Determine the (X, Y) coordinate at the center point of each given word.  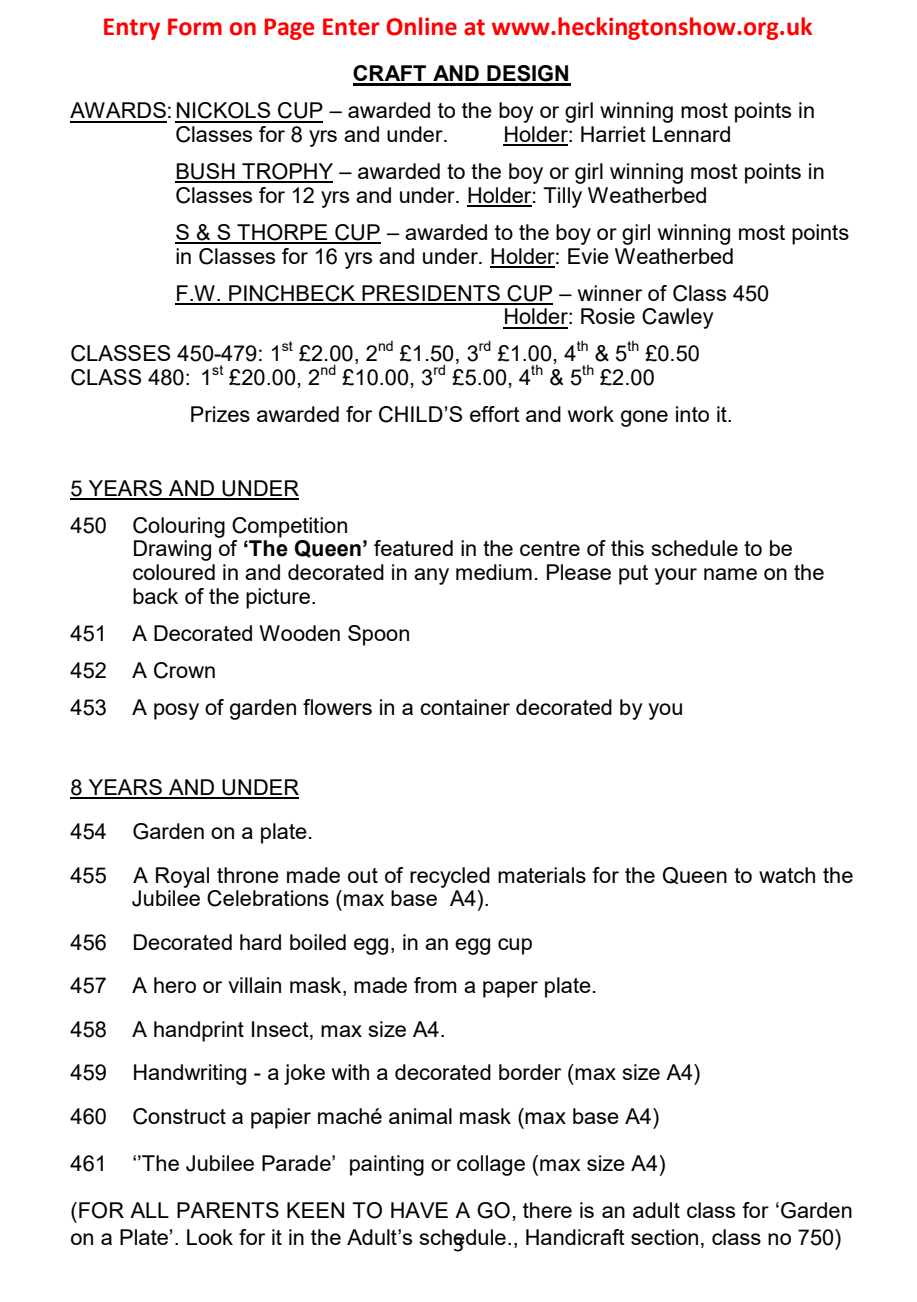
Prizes (220, 414)
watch (787, 875)
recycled (450, 877)
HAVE (419, 1210)
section (664, 1237)
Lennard (691, 134)
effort (495, 414)
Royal (182, 877)
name (730, 574)
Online (421, 26)
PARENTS (228, 1210)
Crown (184, 670)
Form (195, 27)
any (431, 576)
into (692, 414)
